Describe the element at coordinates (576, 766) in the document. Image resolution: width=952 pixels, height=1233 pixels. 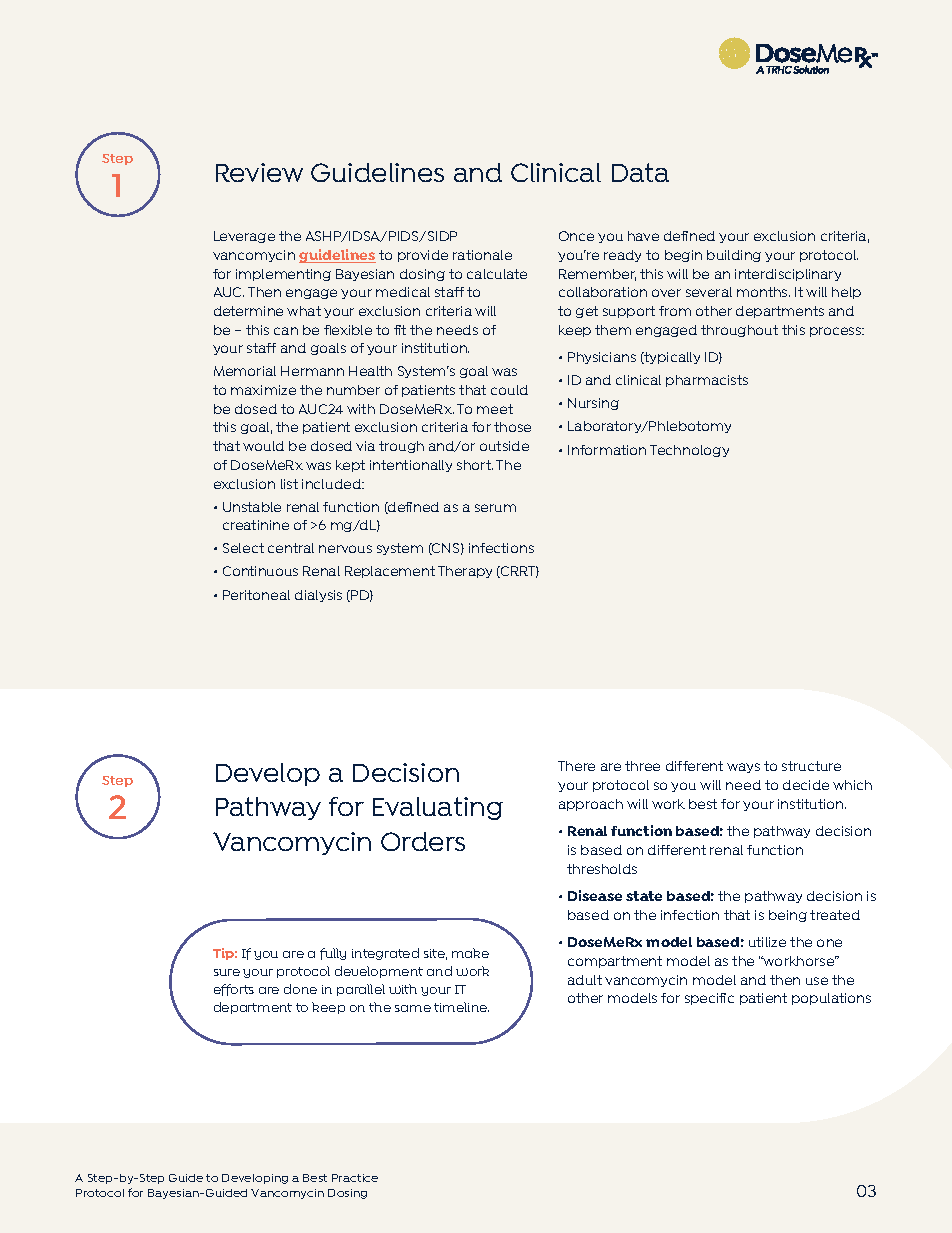
I see `There` at that location.
